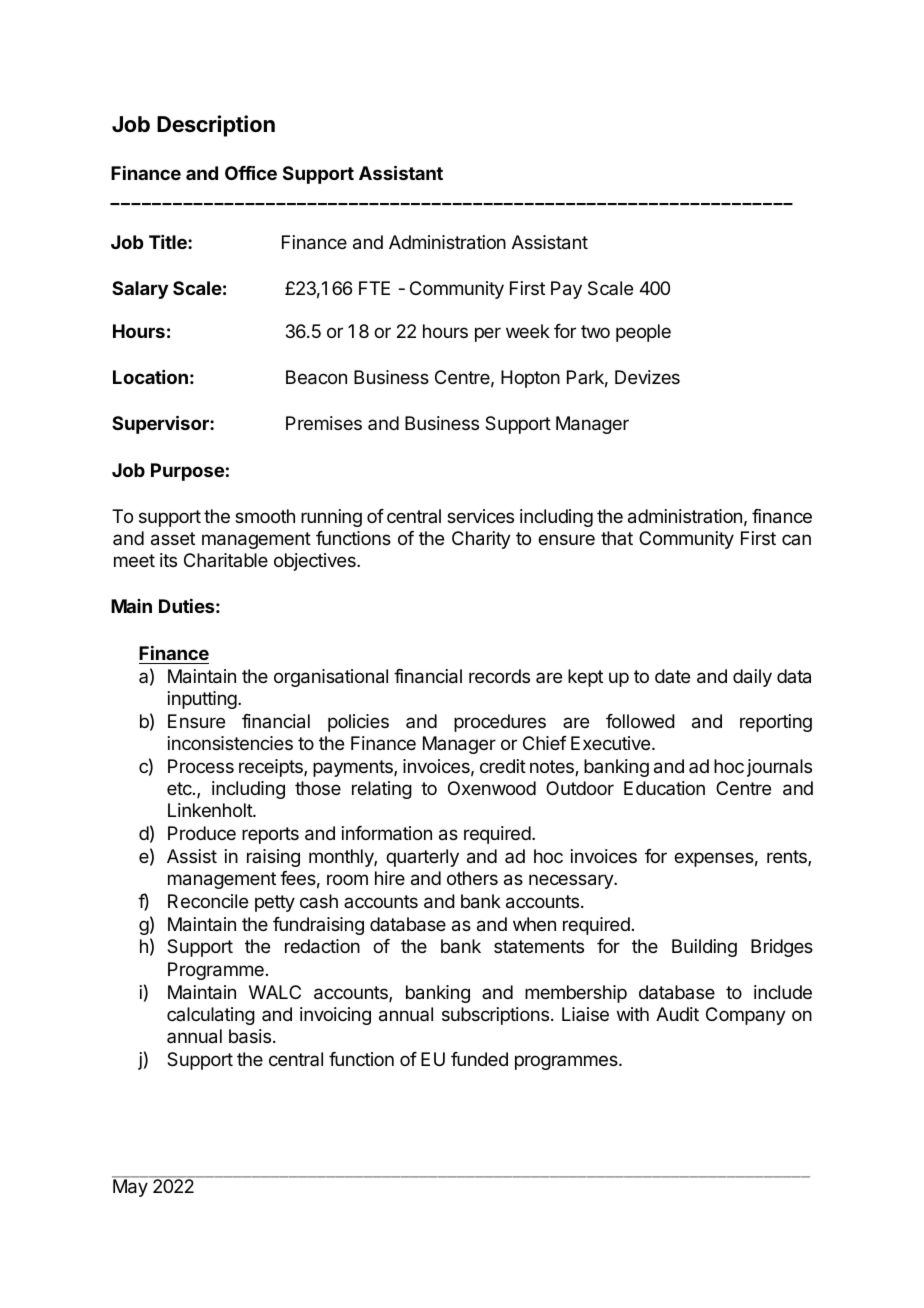 Image resolution: width=924 pixels, height=1308 pixels. What do you see at coordinates (230, 743) in the image?
I see `inconsistencies` at bounding box center [230, 743].
